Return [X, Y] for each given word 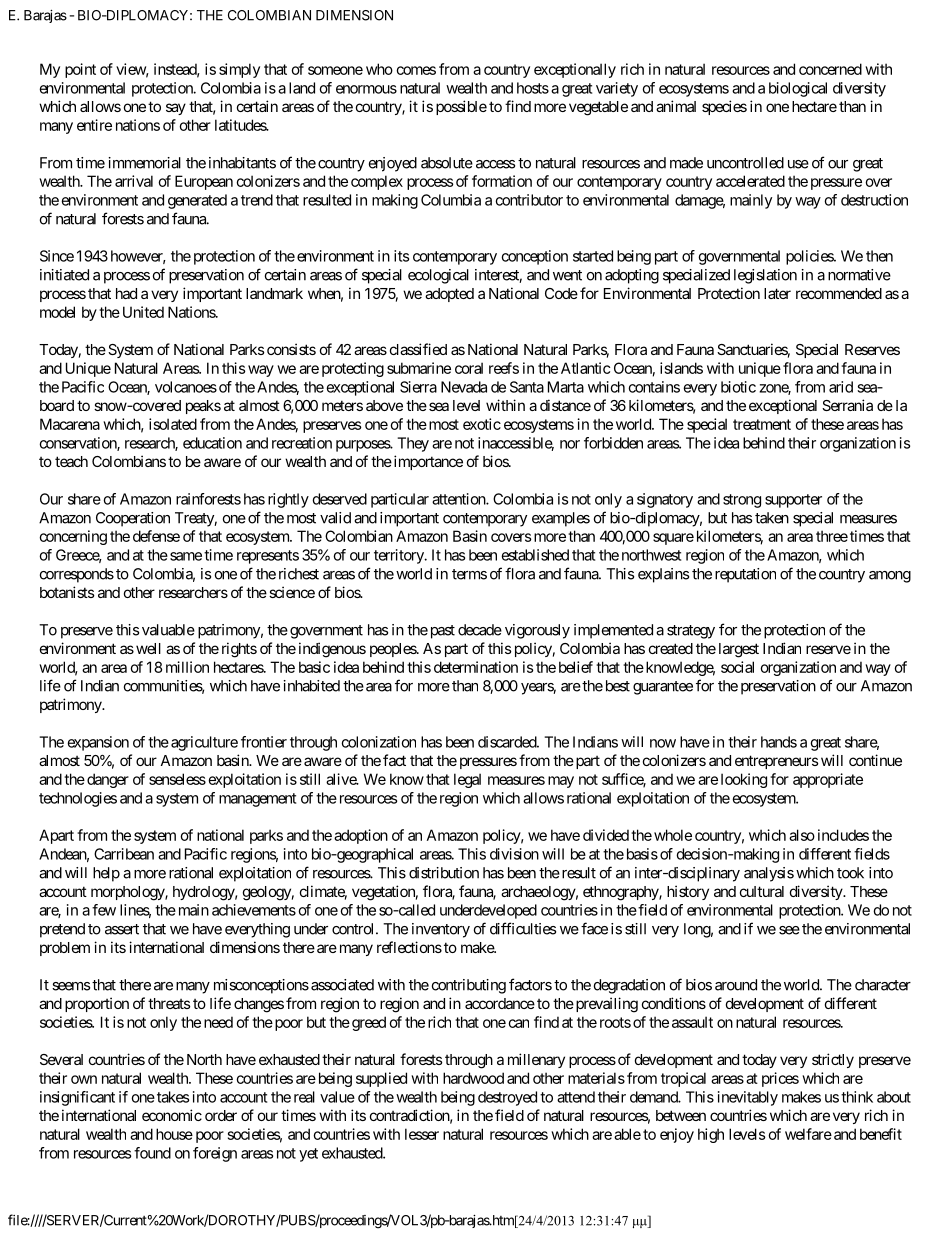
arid [841, 387]
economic [172, 1115]
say [176, 109]
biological [798, 89]
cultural [762, 891]
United [141, 312]
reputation [745, 575]
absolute [447, 163]
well [148, 648]
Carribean [124, 854]
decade [480, 630]
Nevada [464, 387]
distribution [444, 873]
